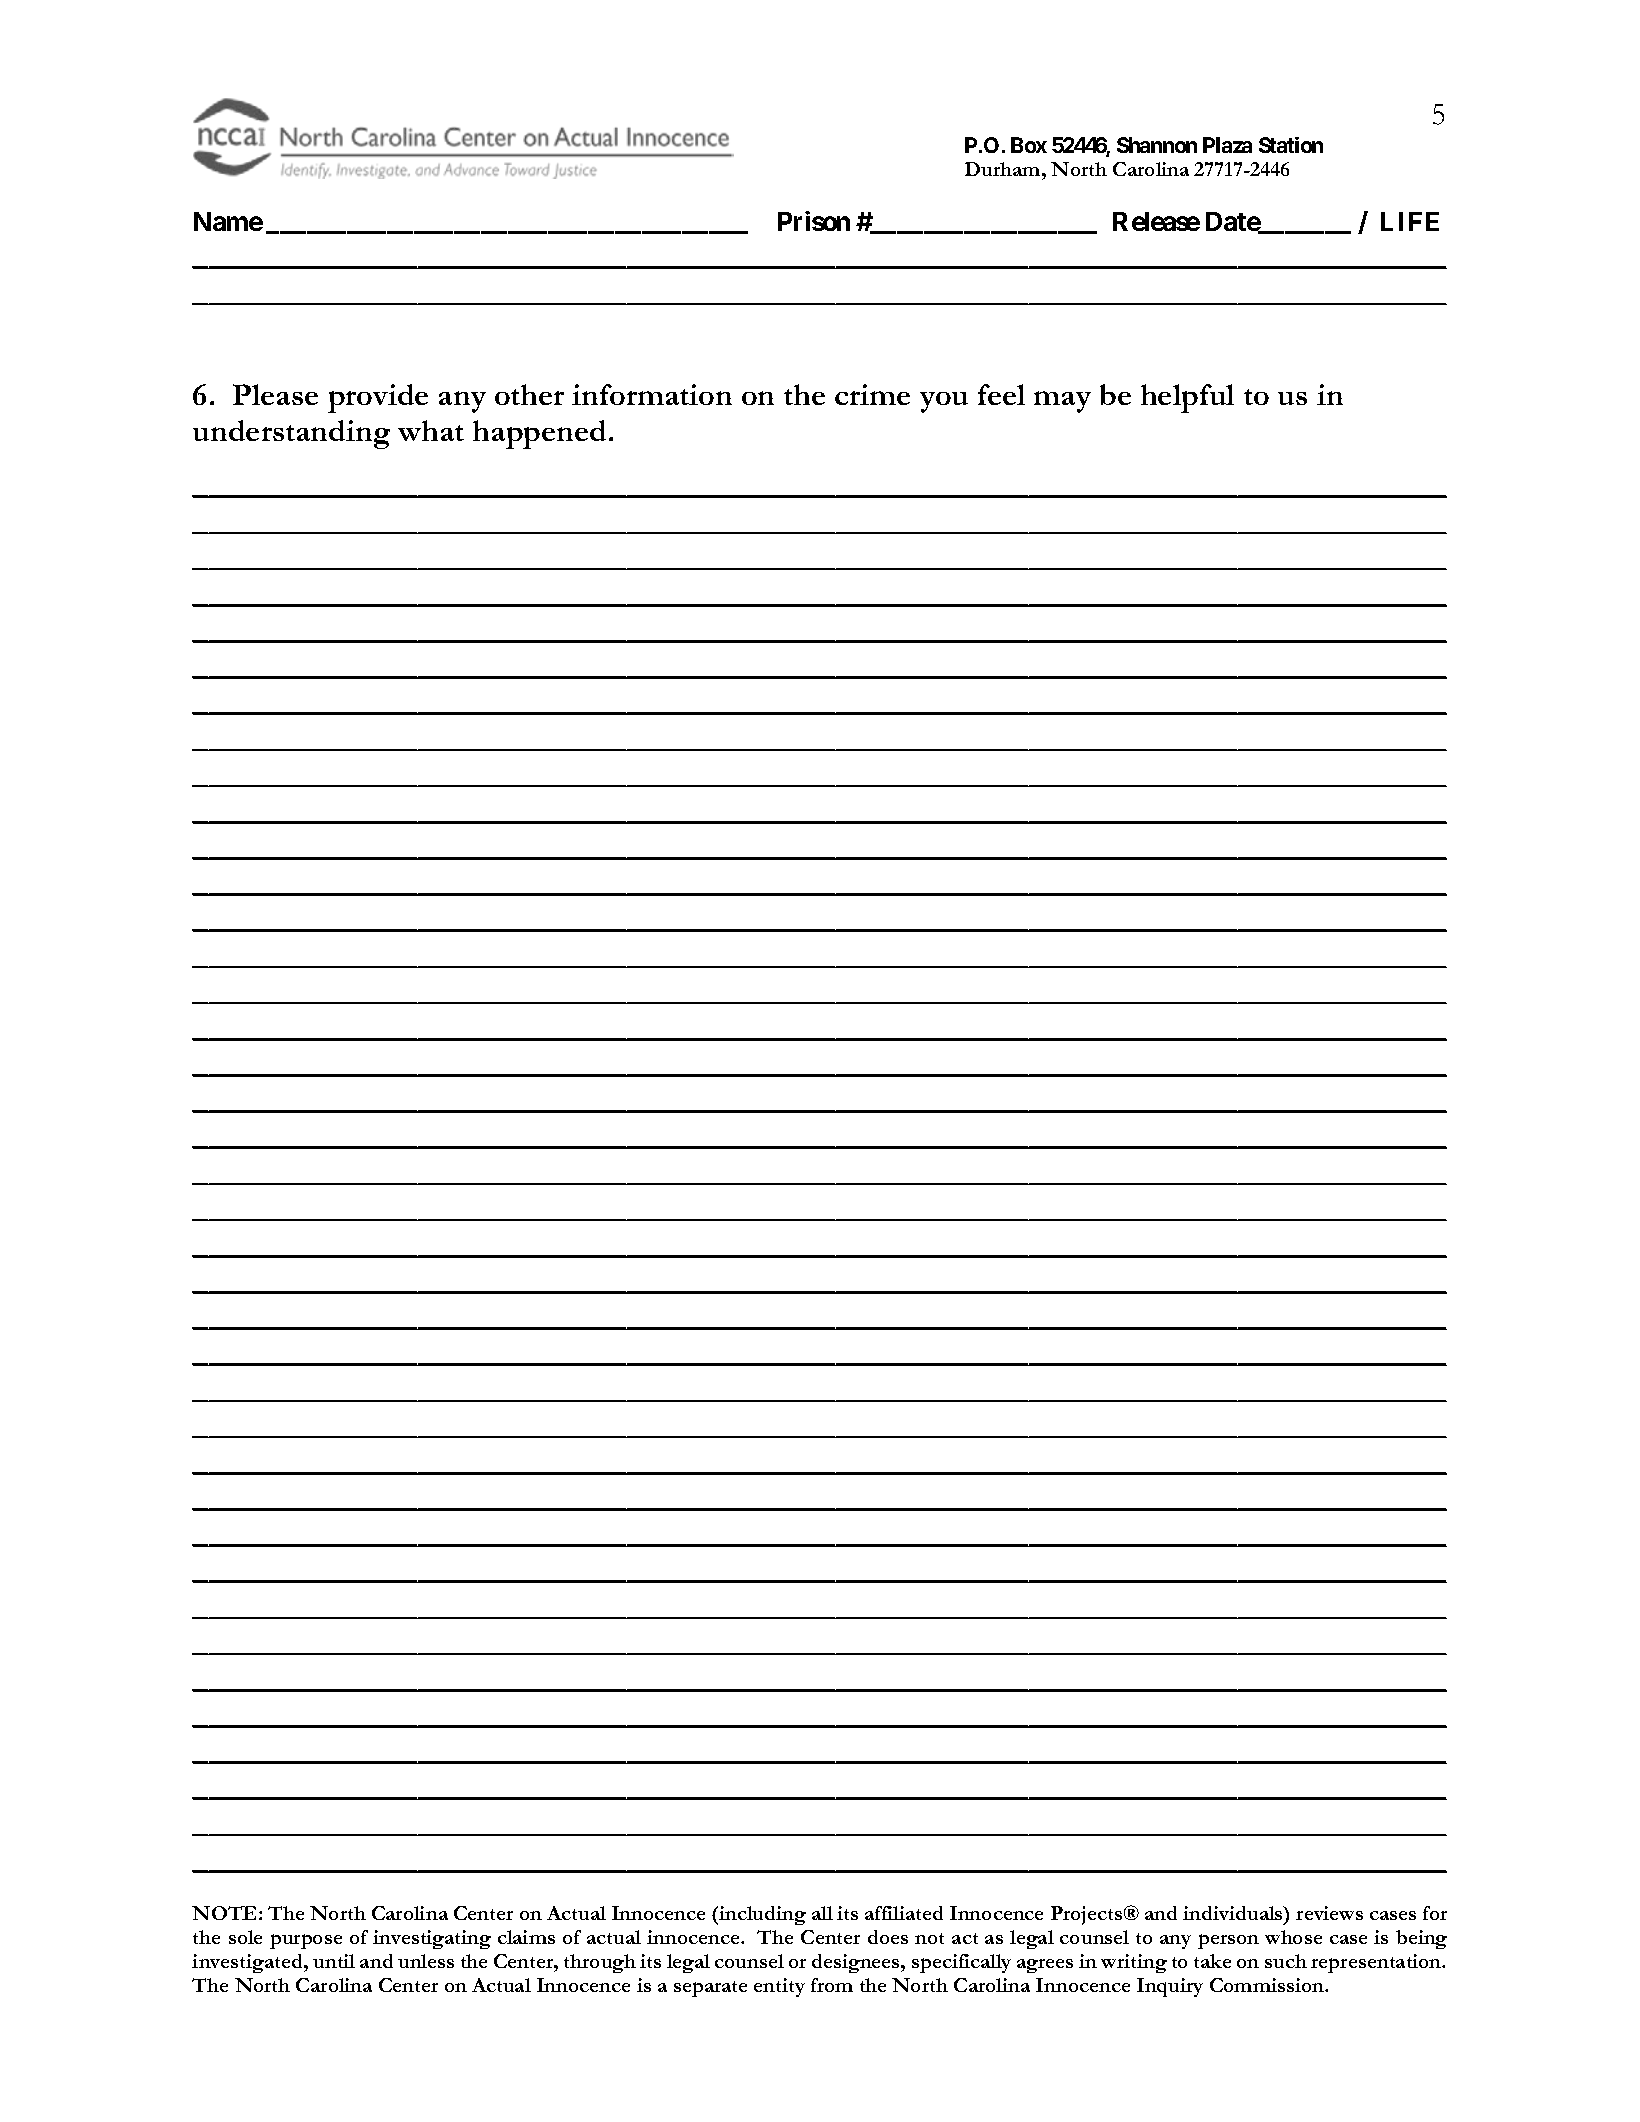  What do you see at coordinates (1062, 402) in the image?
I see `may` at bounding box center [1062, 402].
